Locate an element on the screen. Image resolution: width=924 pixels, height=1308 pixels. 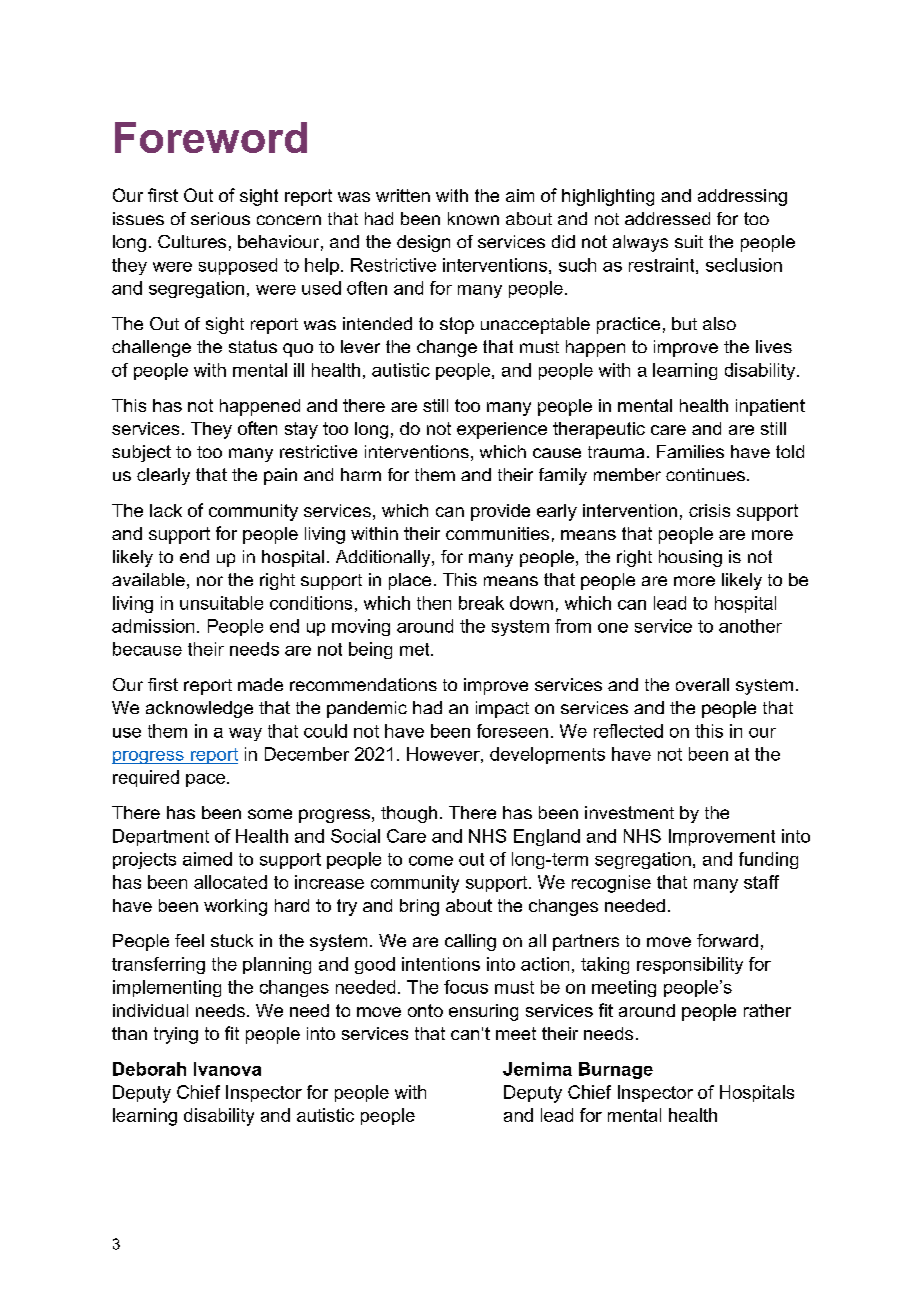
nor is located at coordinates (210, 581).
